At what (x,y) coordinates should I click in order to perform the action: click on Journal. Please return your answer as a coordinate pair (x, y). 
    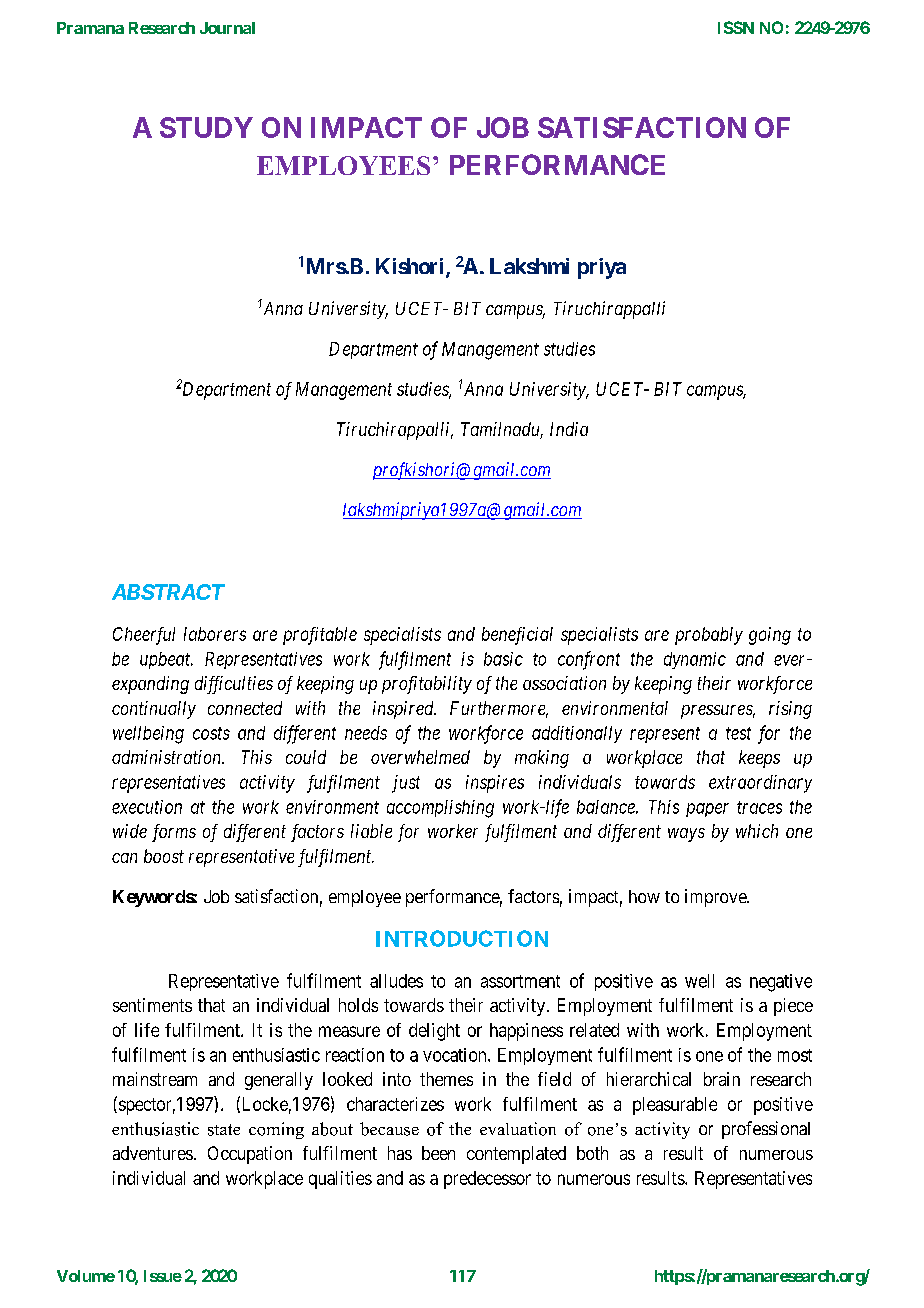
    Looking at the image, I should click on (227, 28).
